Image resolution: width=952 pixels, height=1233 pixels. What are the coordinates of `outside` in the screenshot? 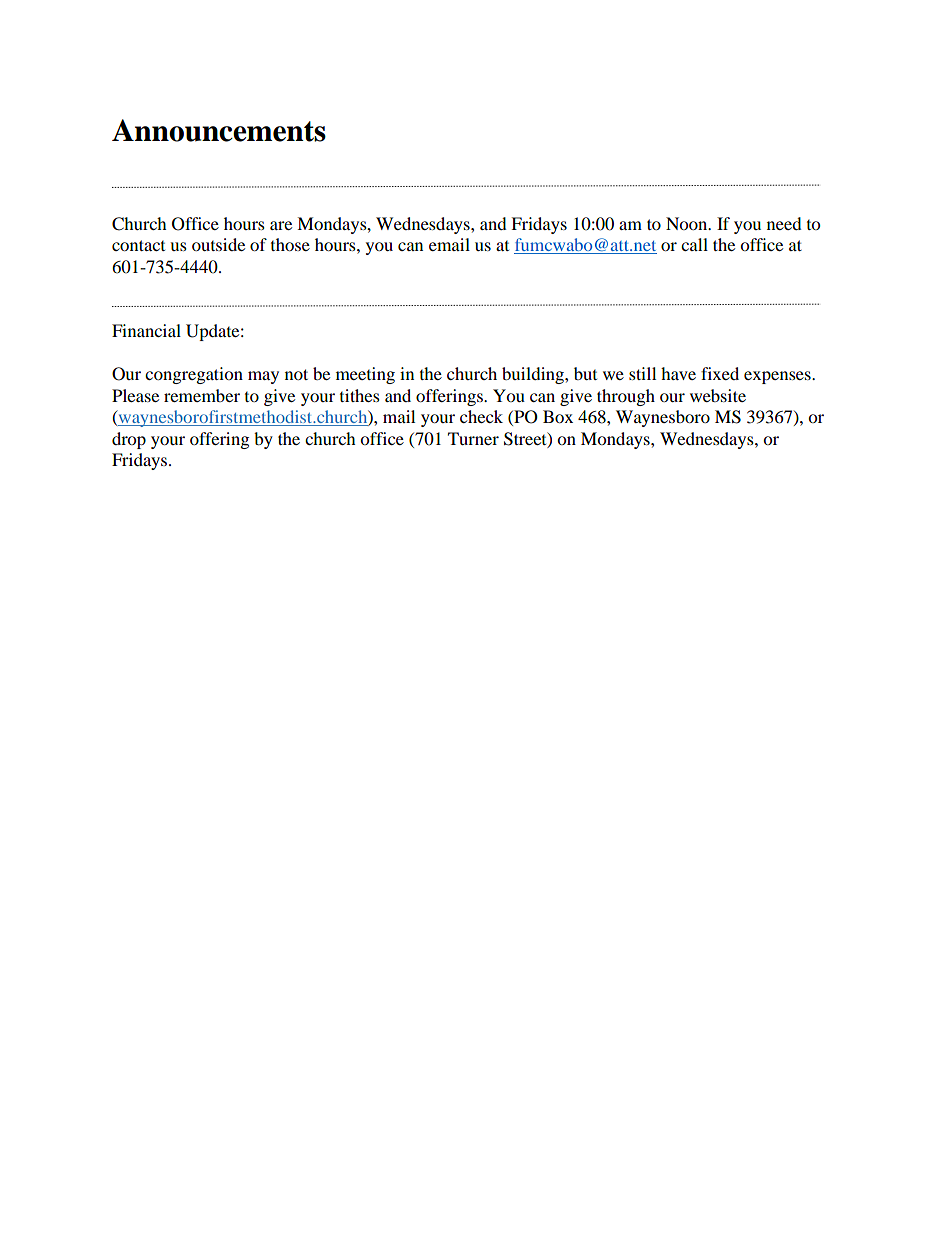 It's located at (218, 244).
